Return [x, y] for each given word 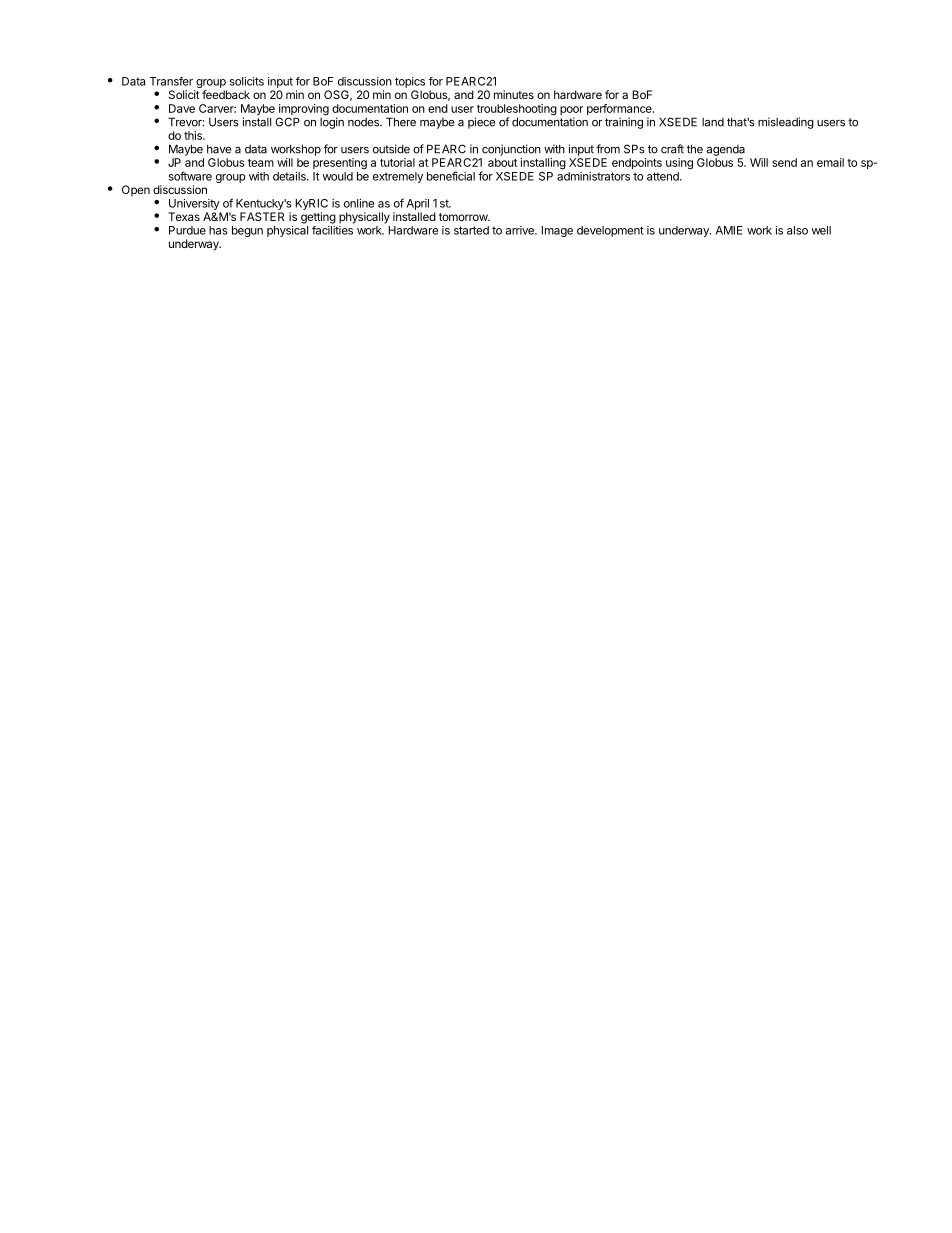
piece [481, 123]
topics [410, 82]
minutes [514, 94]
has [218, 230]
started [471, 230]
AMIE [729, 230]
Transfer [171, 81]
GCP [287, 122]
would [338, 176]
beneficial [451, 176]
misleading [786, 123]
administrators [593, 176]
